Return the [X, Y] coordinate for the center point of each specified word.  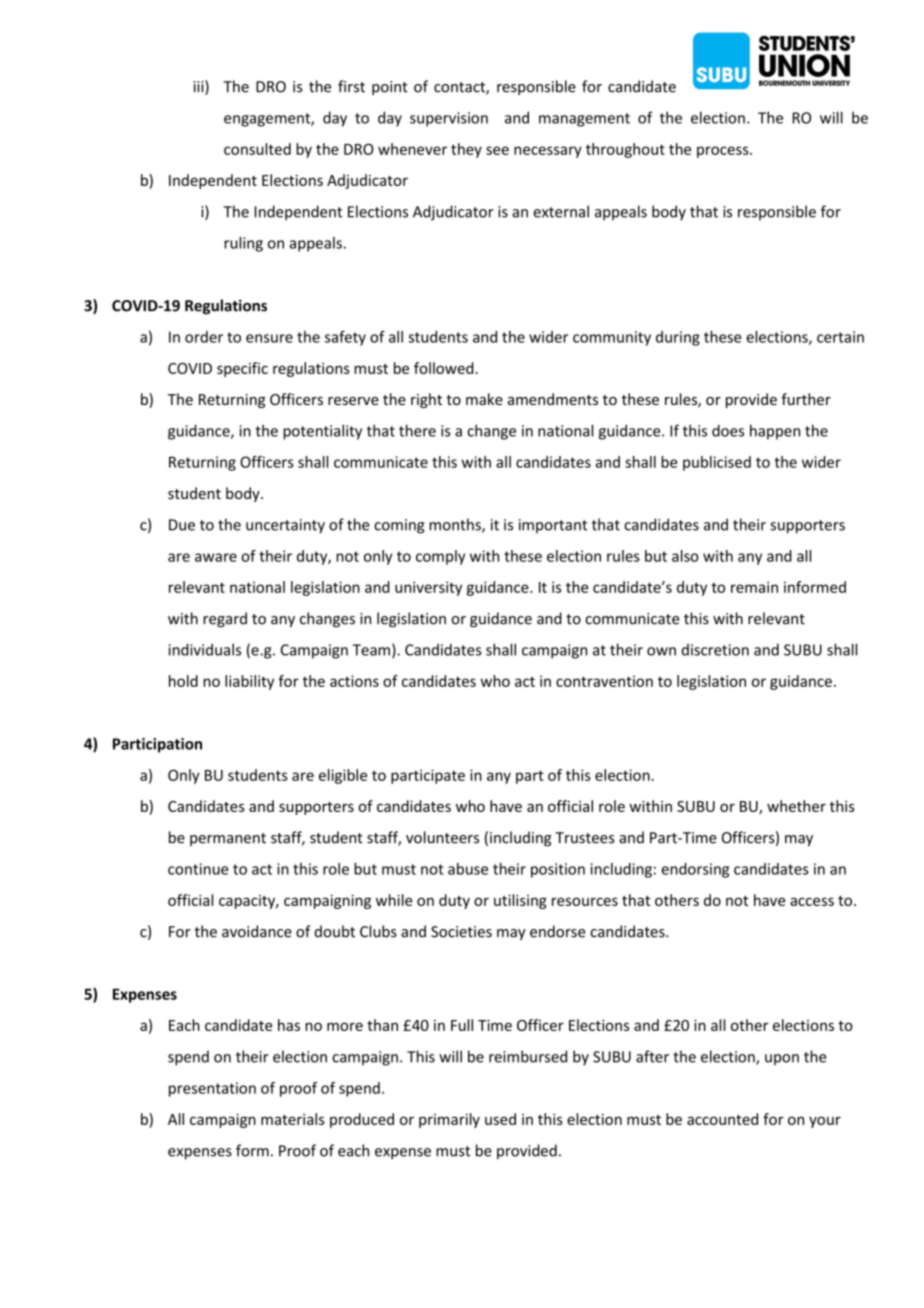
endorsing [695, 870]
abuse [468, 869]
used [500, 1119]
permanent [228, 839]
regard [225, 619]
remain [754, 587]
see [497, 150]
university [428, 588]
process [724, 152]
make [484, 399]
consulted [257, 149]
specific [242, 369]
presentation [212, 1089]
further [806, 399]
